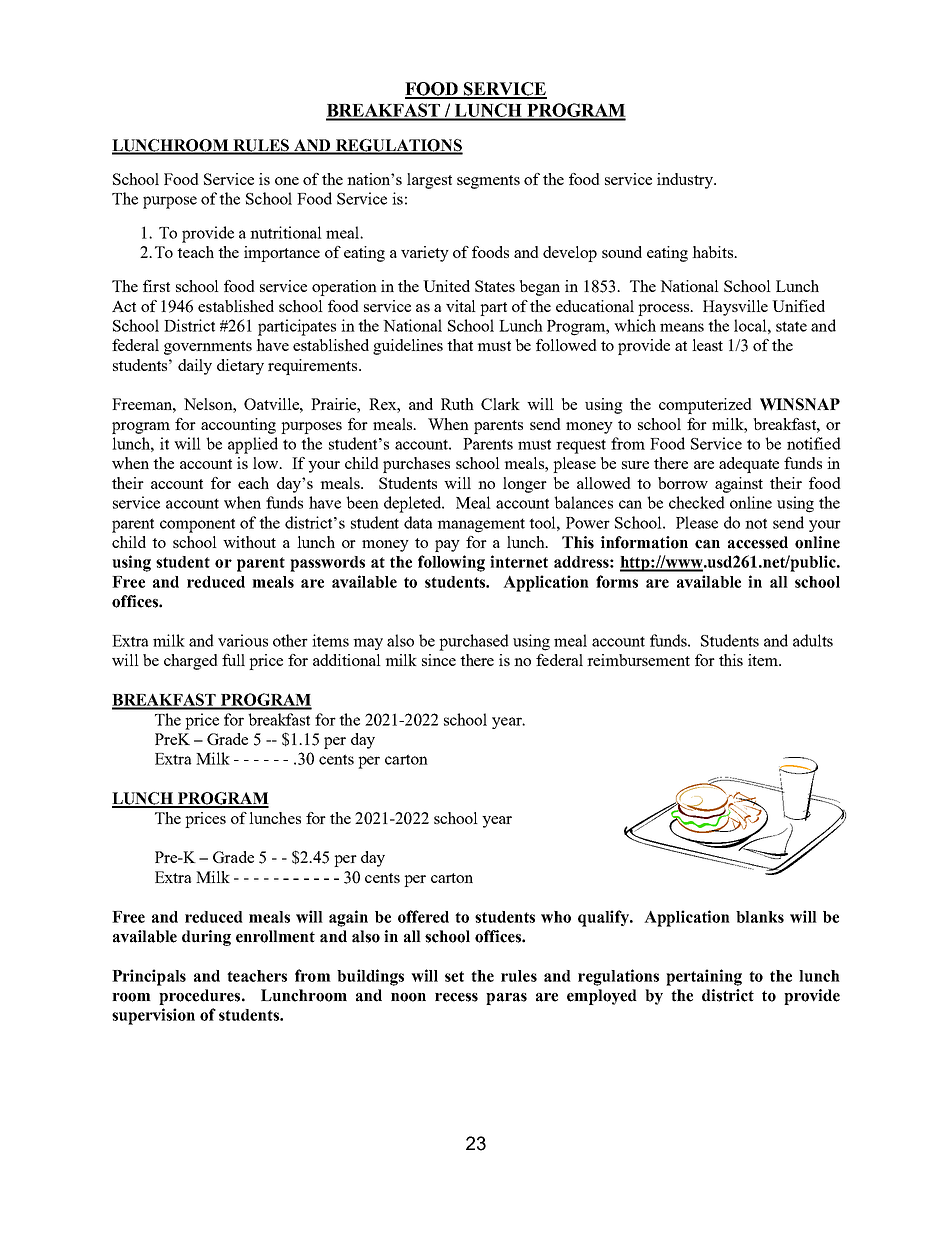  I want to click on industry, so click(686, 181).
